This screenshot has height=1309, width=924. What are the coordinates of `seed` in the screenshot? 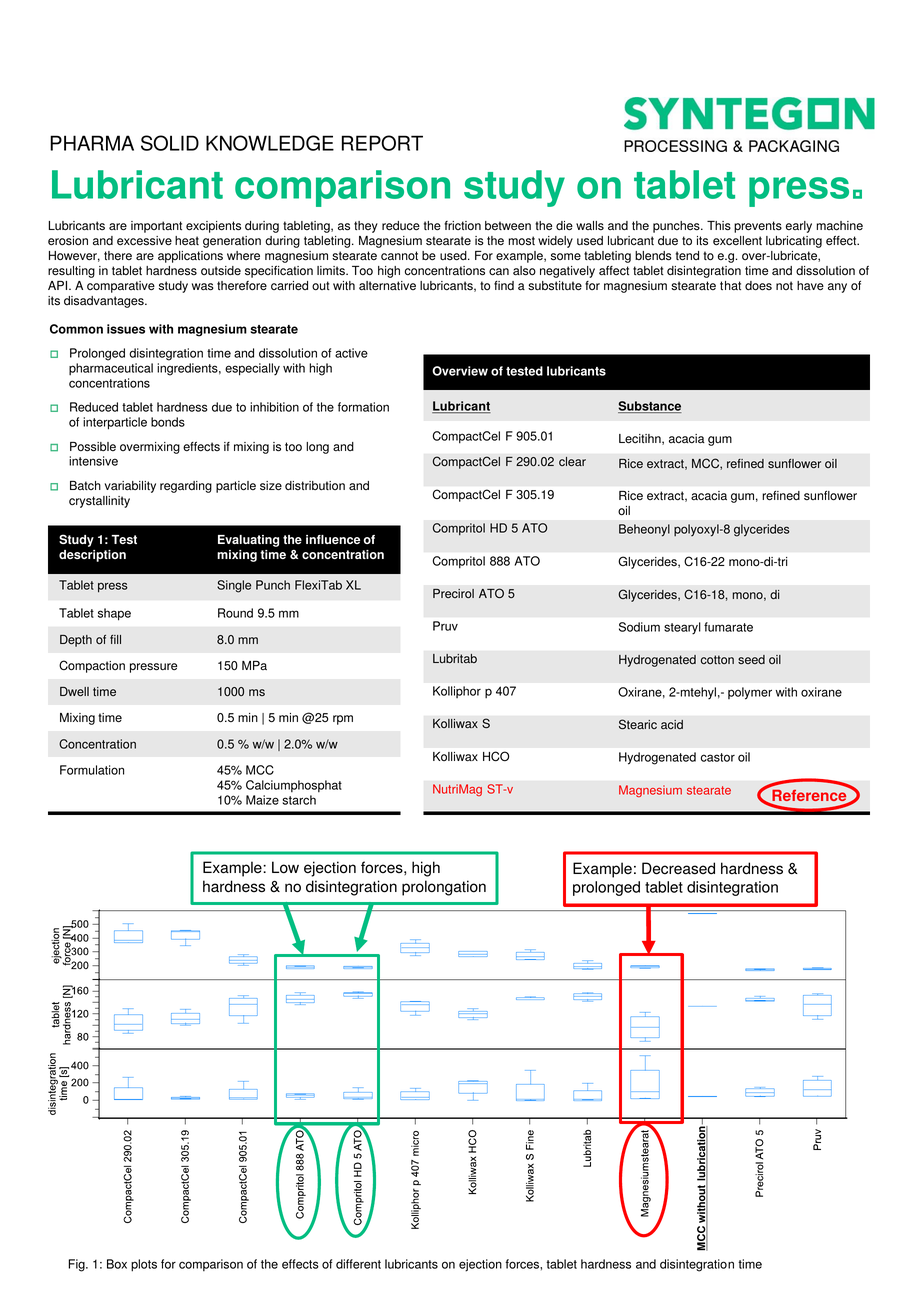 It's located at (751, 659).
